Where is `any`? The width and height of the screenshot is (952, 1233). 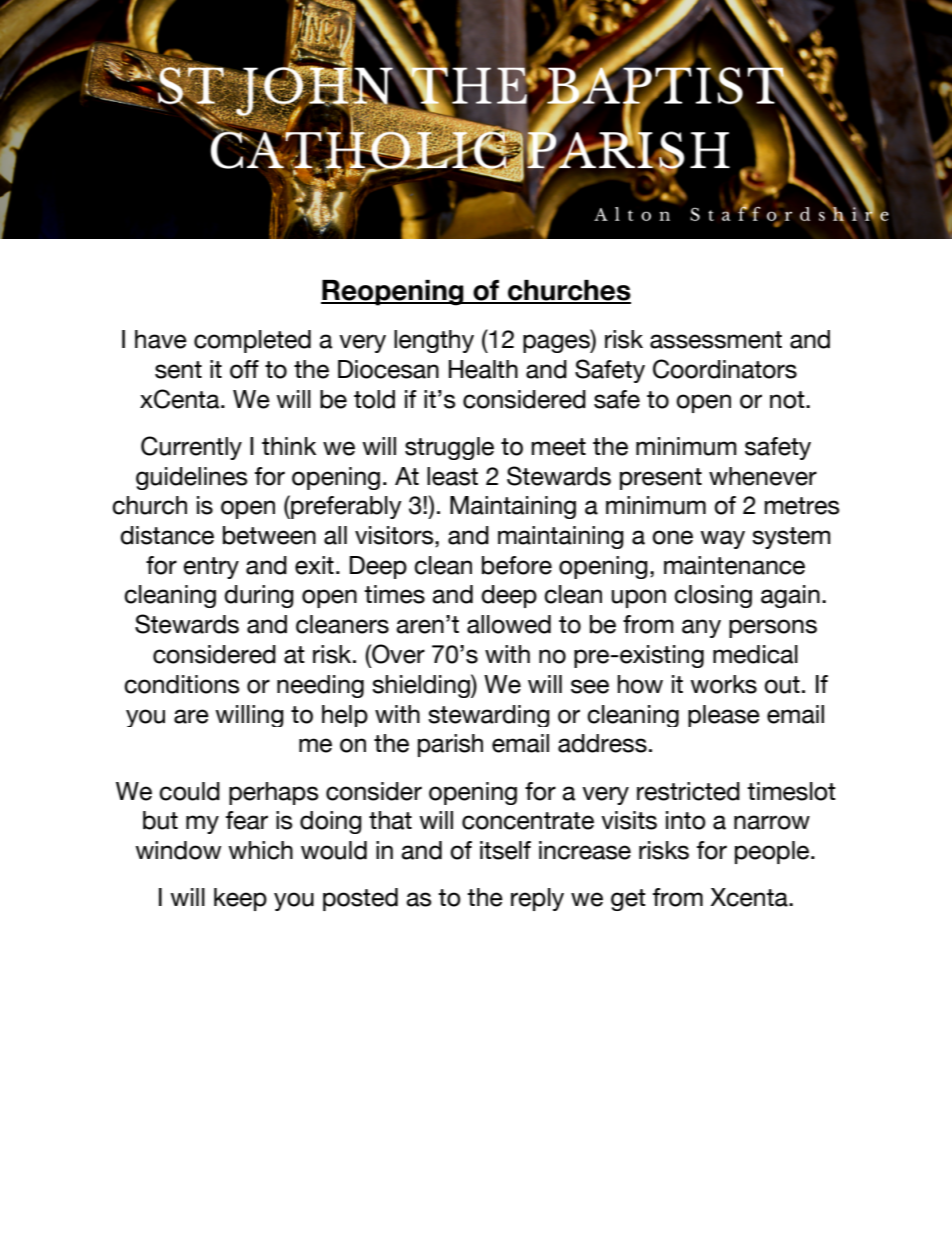 any is located at coordinates (701, 628).
